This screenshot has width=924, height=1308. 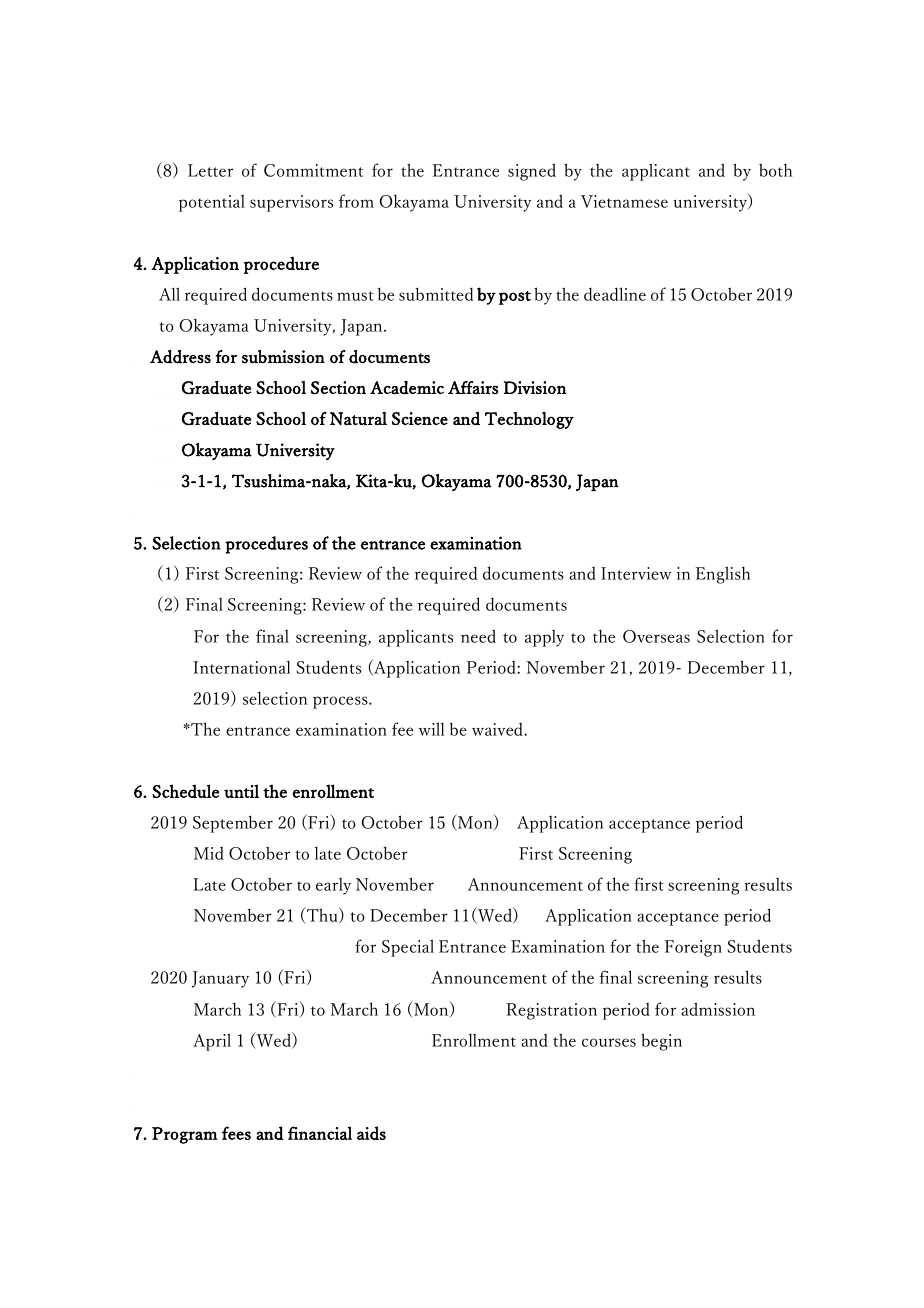 I want to click on signed, so click(x=532, y=172).
